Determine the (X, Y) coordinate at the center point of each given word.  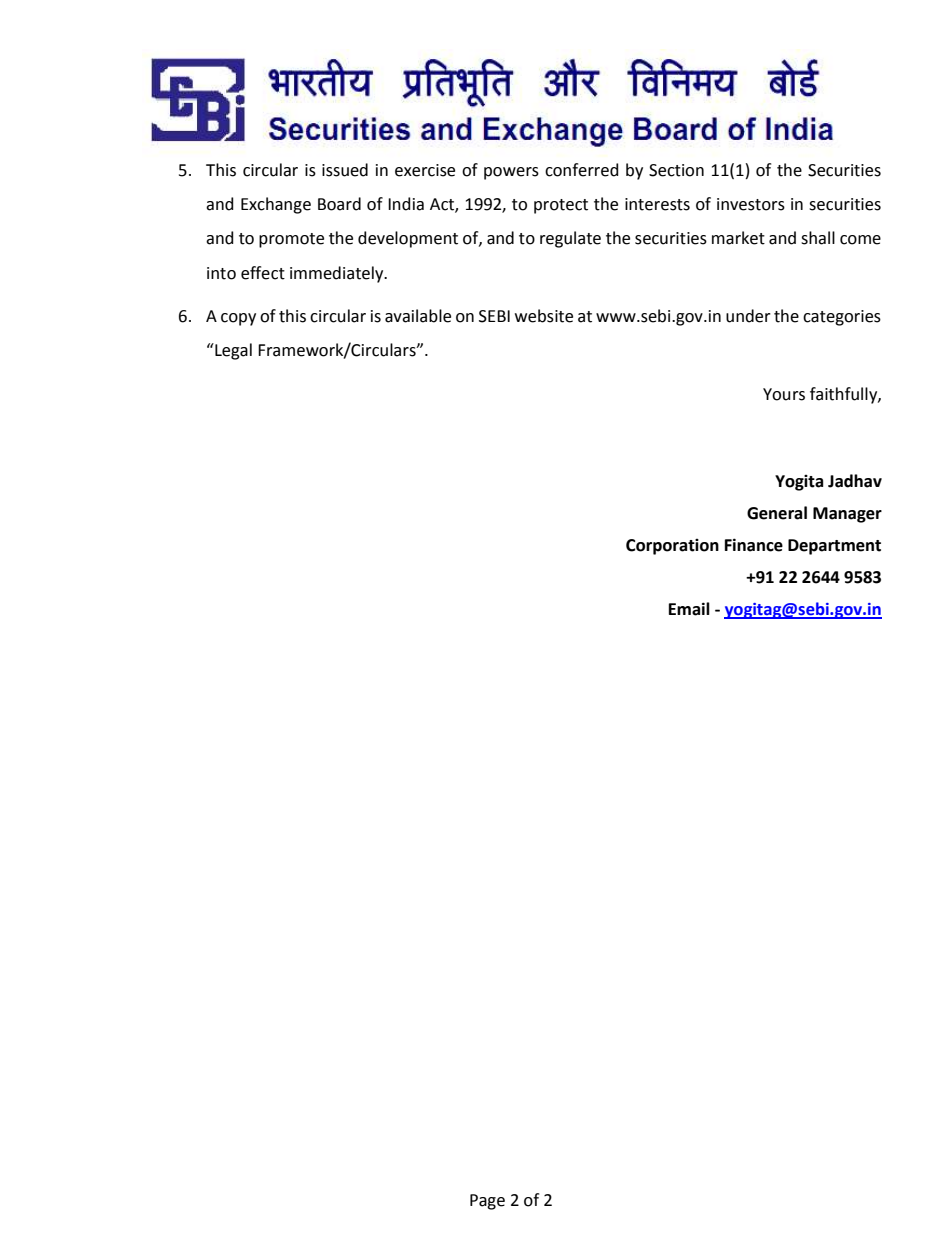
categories (842, 318)
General (777, 513)
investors (751, 204)
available (418, 316)
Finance (754, 545)
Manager (847, 515)
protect (561, 206)
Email (689, 609)
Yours (784, 394)
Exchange (276, 205)
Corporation (672, 547)
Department (834, 547)
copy (238, 319)
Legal (232, 351)
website (544, 316)
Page (487, 1202)
